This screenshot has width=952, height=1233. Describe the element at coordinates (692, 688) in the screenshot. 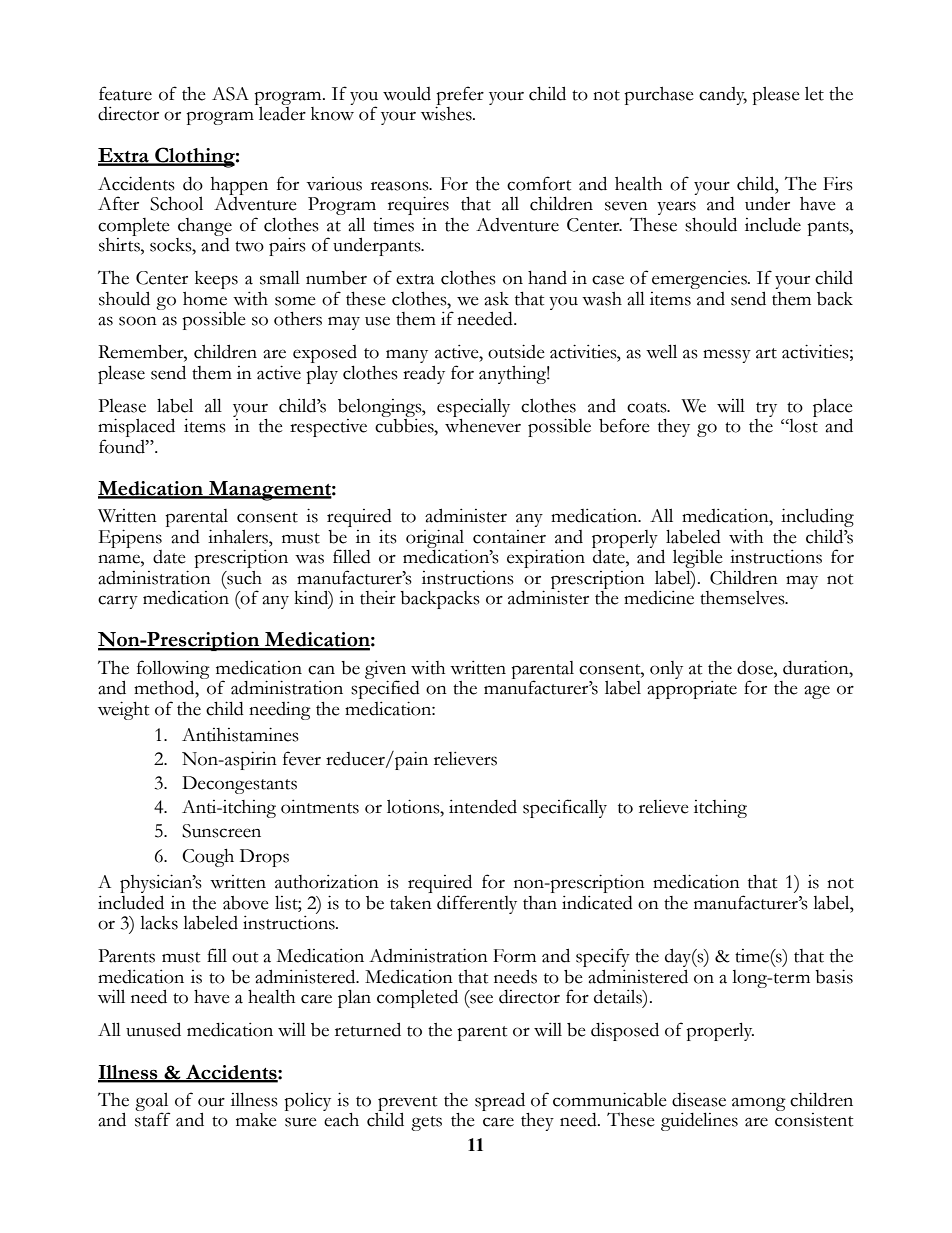

I see `appropriate` at that location.
